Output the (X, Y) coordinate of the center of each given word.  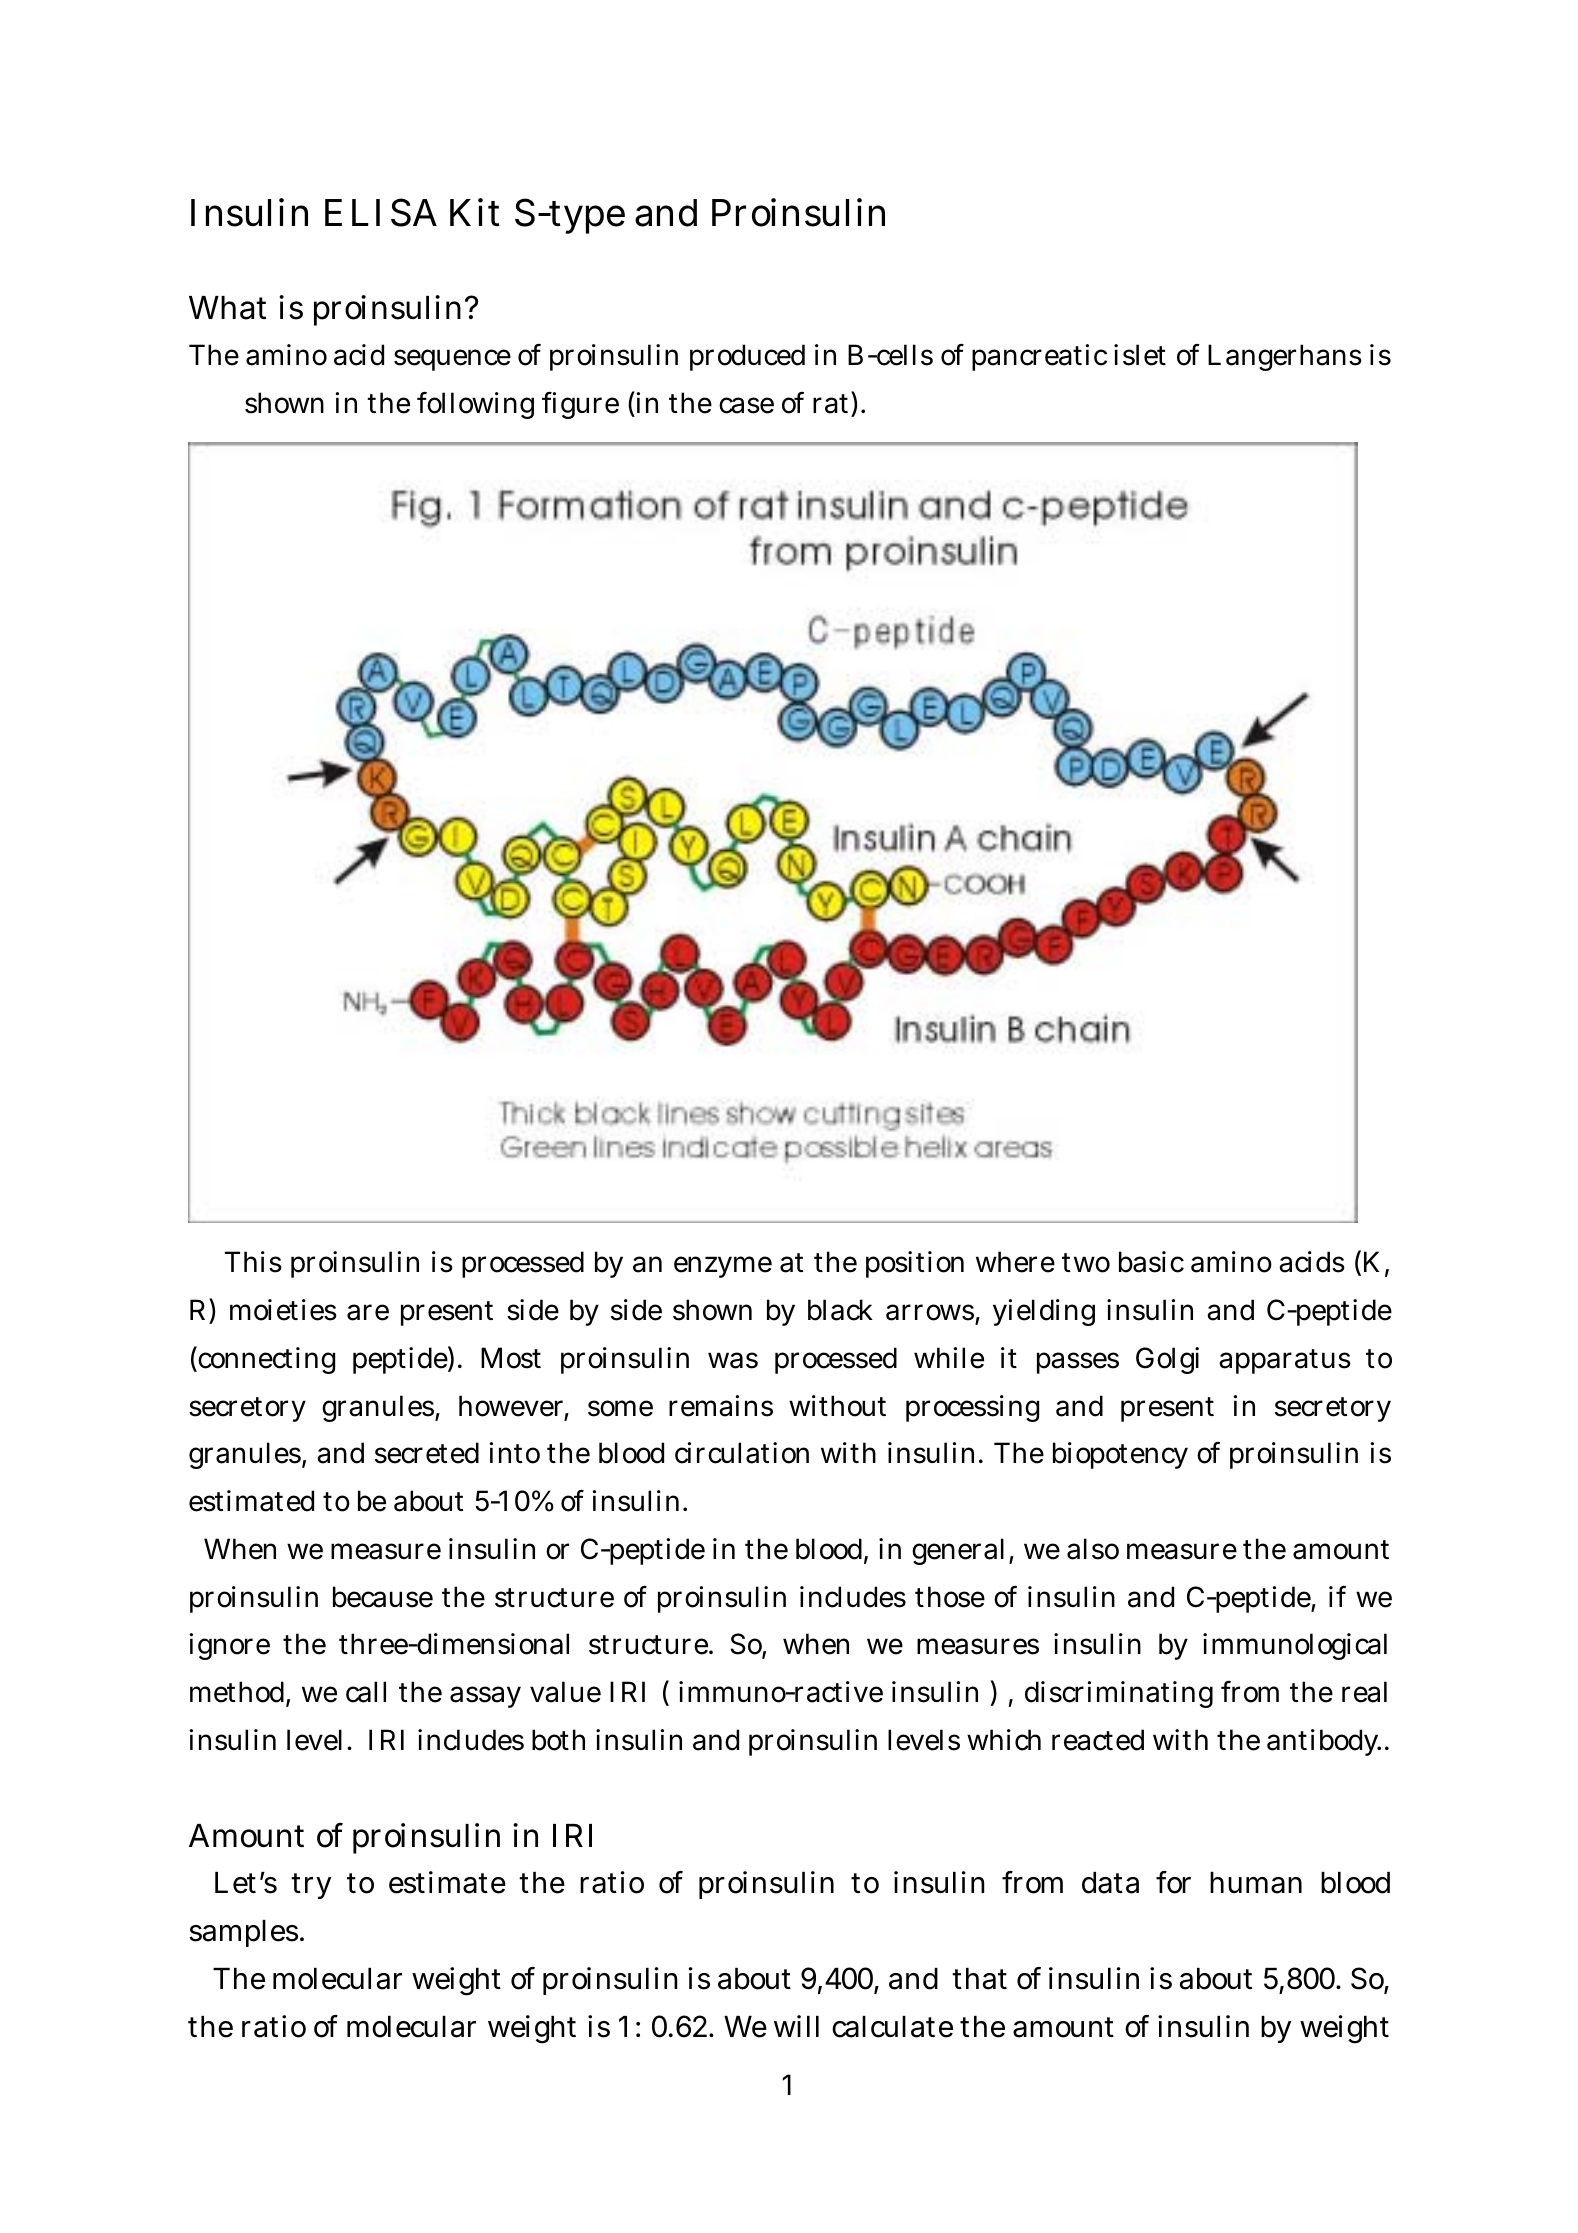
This (253, 1262)
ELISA (381, 212)
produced (747, 357)
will (796, 2026)
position (915, 1264)
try (311, 1886)
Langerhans (1285, 357)
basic (1151, 1262)
